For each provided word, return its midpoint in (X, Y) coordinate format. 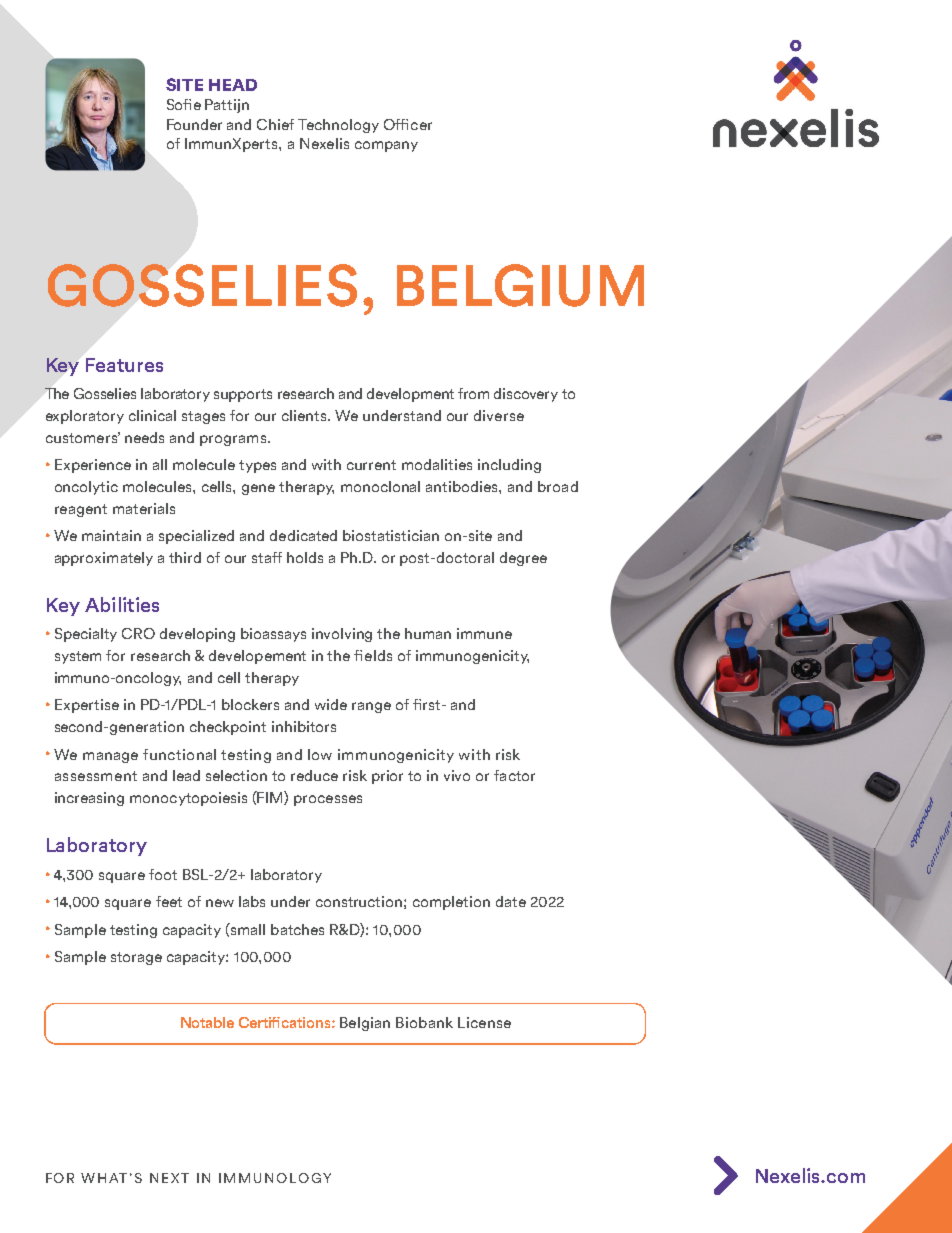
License (484, 1022)
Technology (338, 126)
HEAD (233, 85)
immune (484, 633)
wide (331, 704)
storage (136, 958)
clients (305, 415)
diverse (499, 415)
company (386, 146)
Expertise (87, 706)
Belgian (365, 1024)
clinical (152, 415)
